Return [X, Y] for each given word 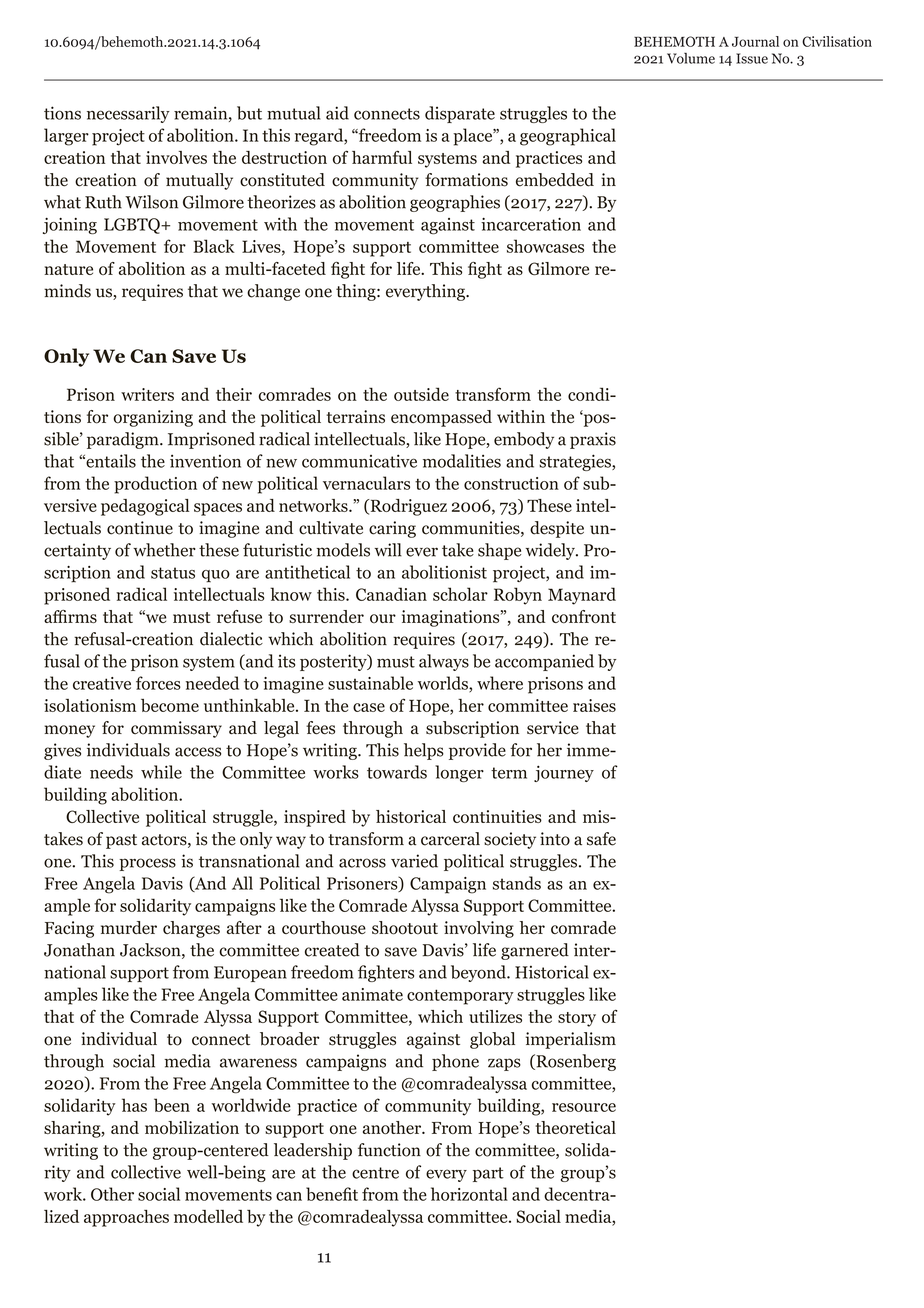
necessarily [128, 114]
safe [601, 839]
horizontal [469, 1194]
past [121, 841]
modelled [208, 1216]
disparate [460, 114]
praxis [593, 440]
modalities [462, 461]
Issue [752, 58]
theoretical [575, 1127]
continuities [497, 816]
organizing [153, 418]
